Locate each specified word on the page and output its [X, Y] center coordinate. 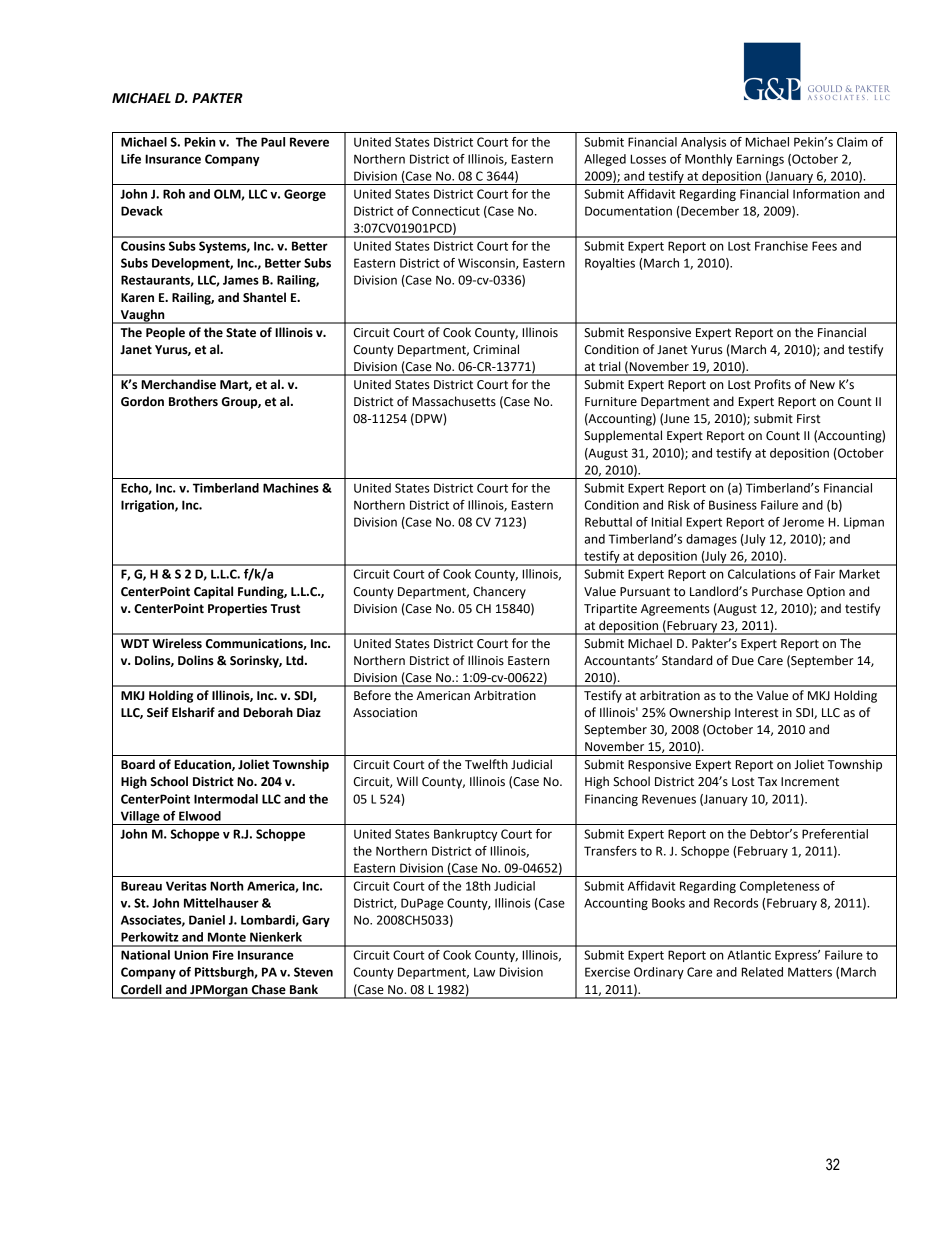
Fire [223, 955]
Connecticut [446, 211]
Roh [174, 194]
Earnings [760, 160]
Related [762, 972]
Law [484, 972]
